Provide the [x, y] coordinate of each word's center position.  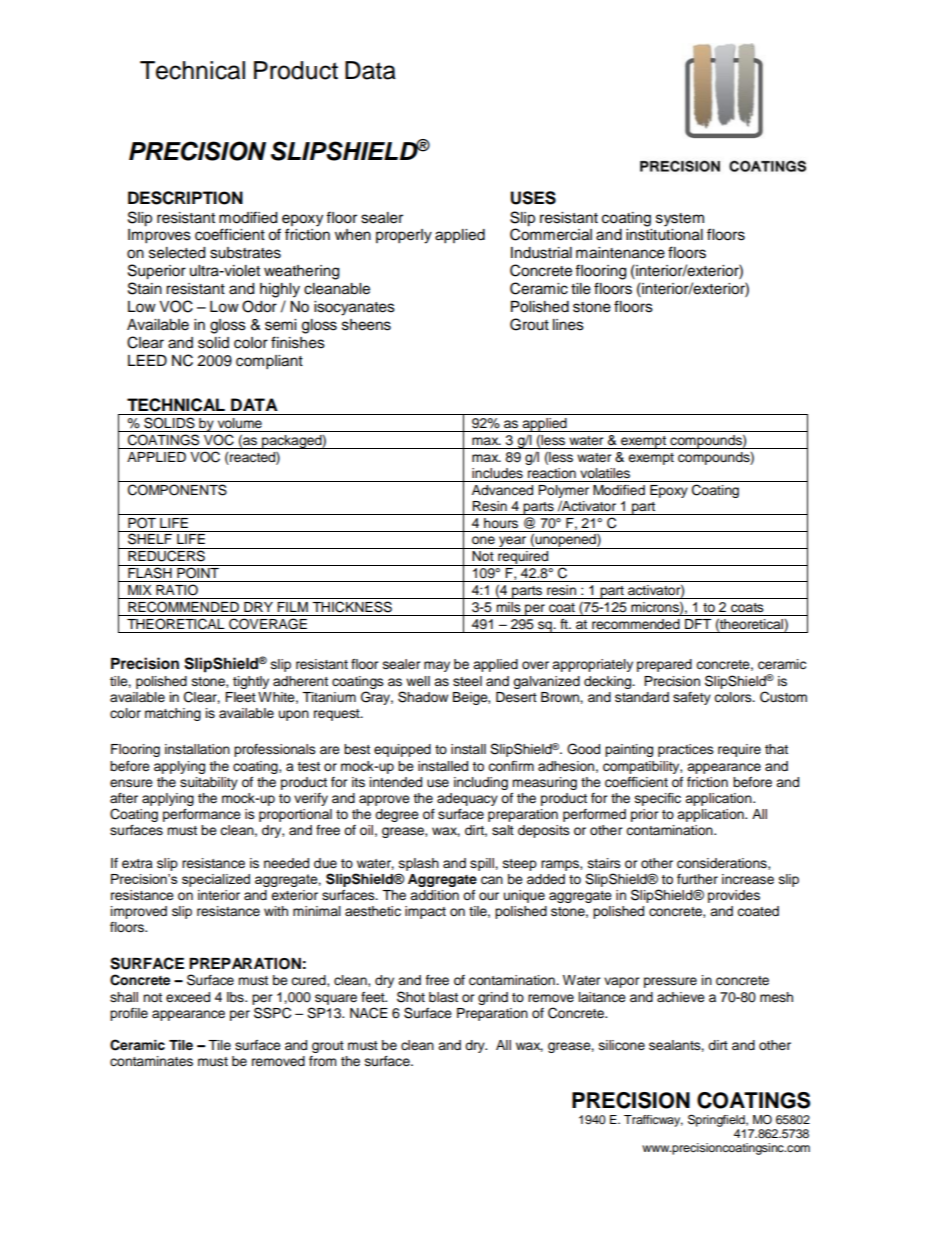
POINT [198, 572]
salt [503, 830]
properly [404, 236]
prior [645, 815]
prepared [664, 665]
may [437, 666]
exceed [188, 997]
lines [568, 325]
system [680, 220]
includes [497, 473]
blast [443, 997]
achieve [681, 997]
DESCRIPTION [185, 198]
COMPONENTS [177, 490]
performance [202, 815]
